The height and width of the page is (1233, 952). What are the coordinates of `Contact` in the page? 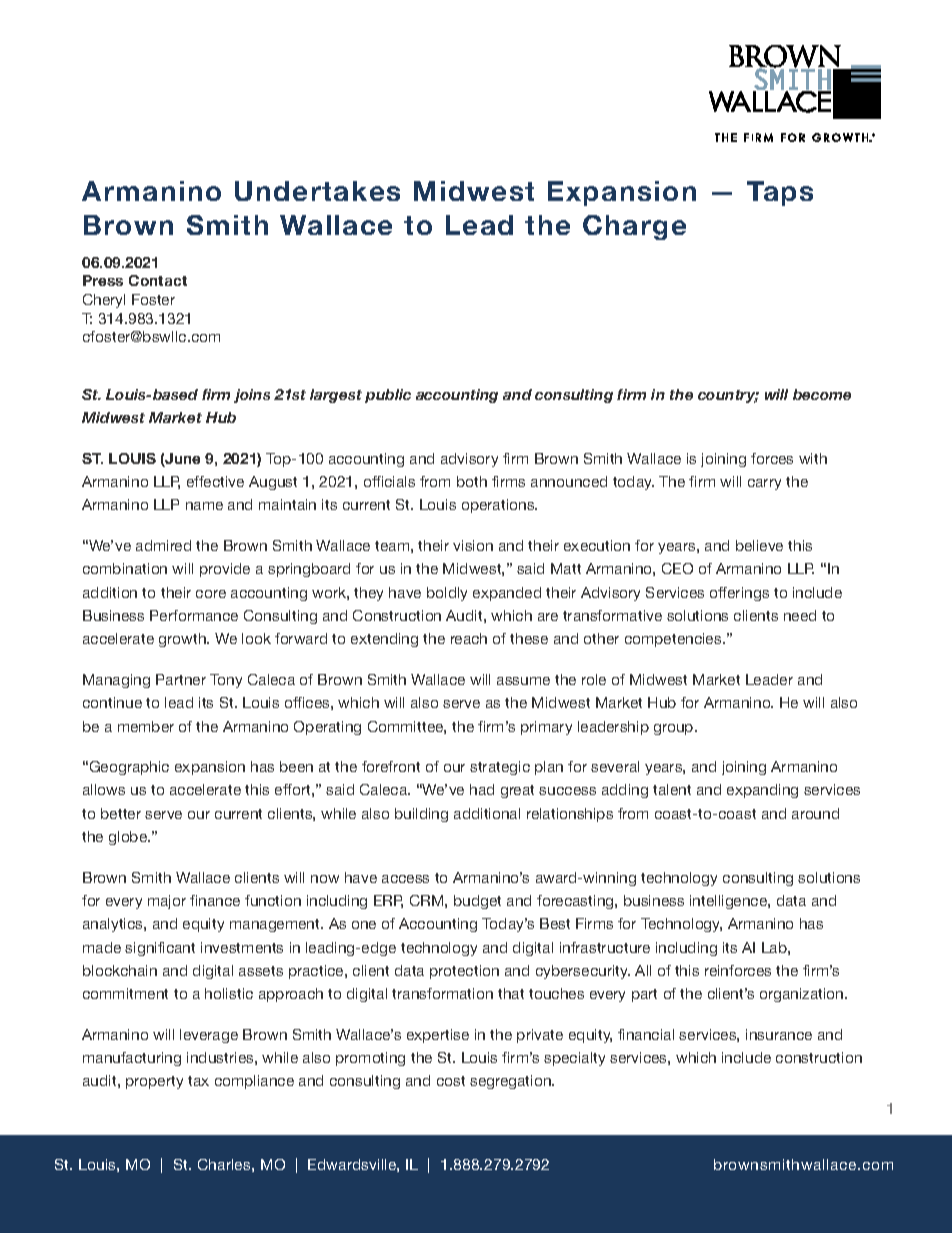 It's located at (158, 280).
